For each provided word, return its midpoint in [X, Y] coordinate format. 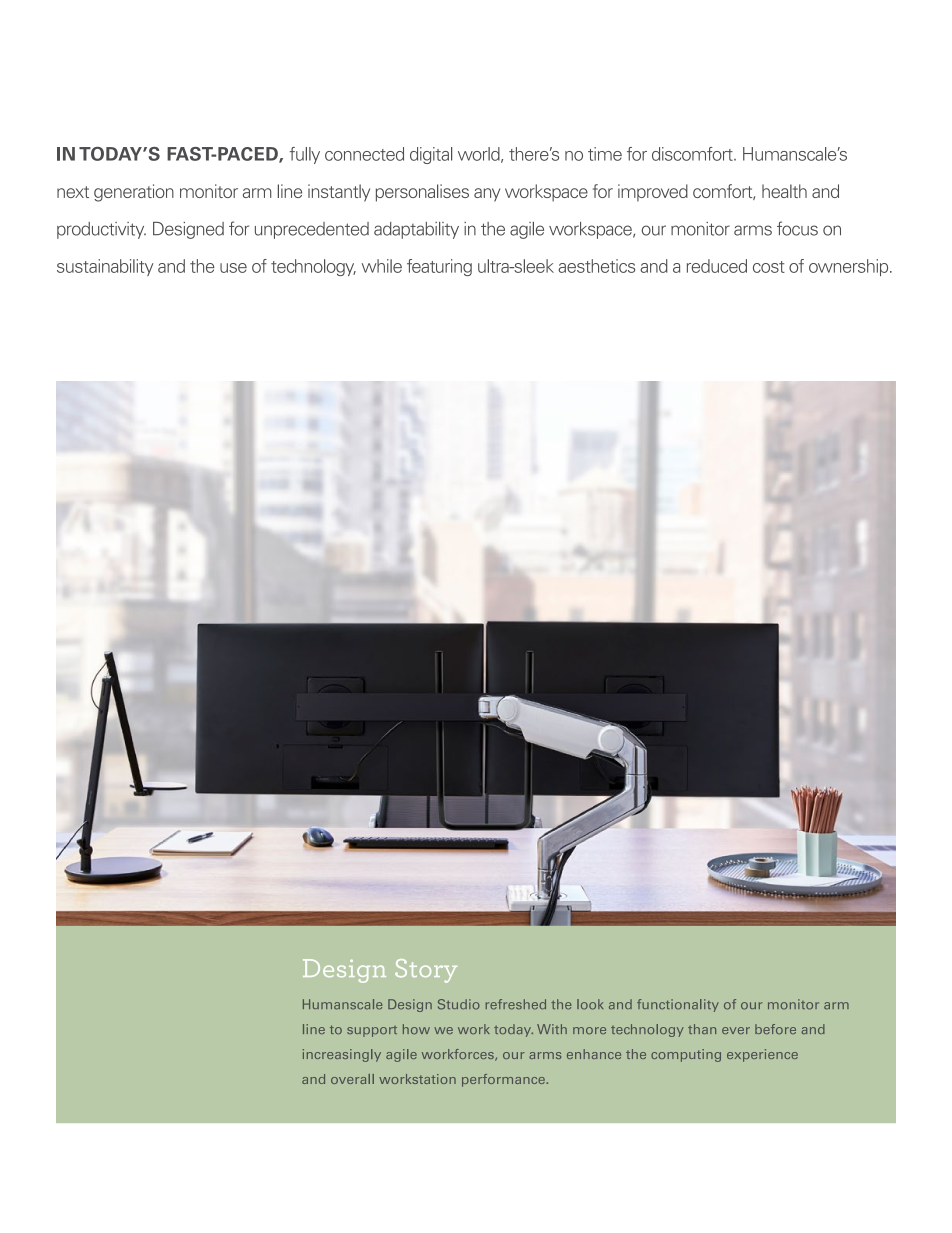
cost [769, 267]
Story [426, 971]
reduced [717, 266]
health [784, 191]
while [382, 266]
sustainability [105, 267]
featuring [439, 267]
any [487, 195]
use [233, 268]
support [372, 1031]
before [775, 1029]
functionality [678, 1005]
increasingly [342, 1055]
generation [134, 193]
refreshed [516, 1004]
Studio [459, 1004]
